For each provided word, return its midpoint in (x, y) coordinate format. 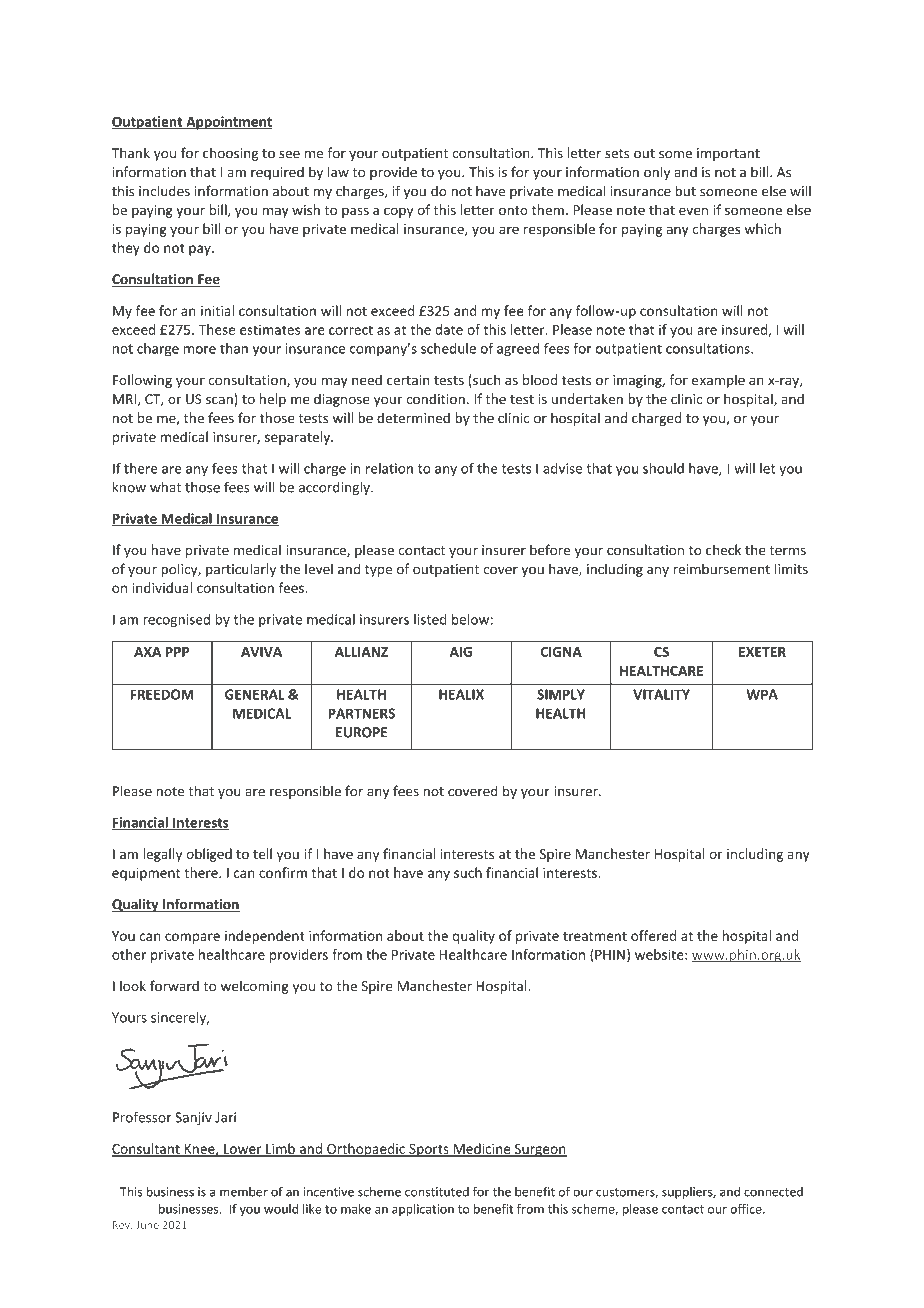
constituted (437, 1192)
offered (653, 935)
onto (513, 210)
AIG (460, 652)
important (728, 154)
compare (192, 938)
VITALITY (661, 694)
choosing (230, 154)
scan (220, 401)
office (747, 1209)
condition (435, 399)
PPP (177, 652)
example (718, 381)
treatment (595, 936)
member (244, 1192)
